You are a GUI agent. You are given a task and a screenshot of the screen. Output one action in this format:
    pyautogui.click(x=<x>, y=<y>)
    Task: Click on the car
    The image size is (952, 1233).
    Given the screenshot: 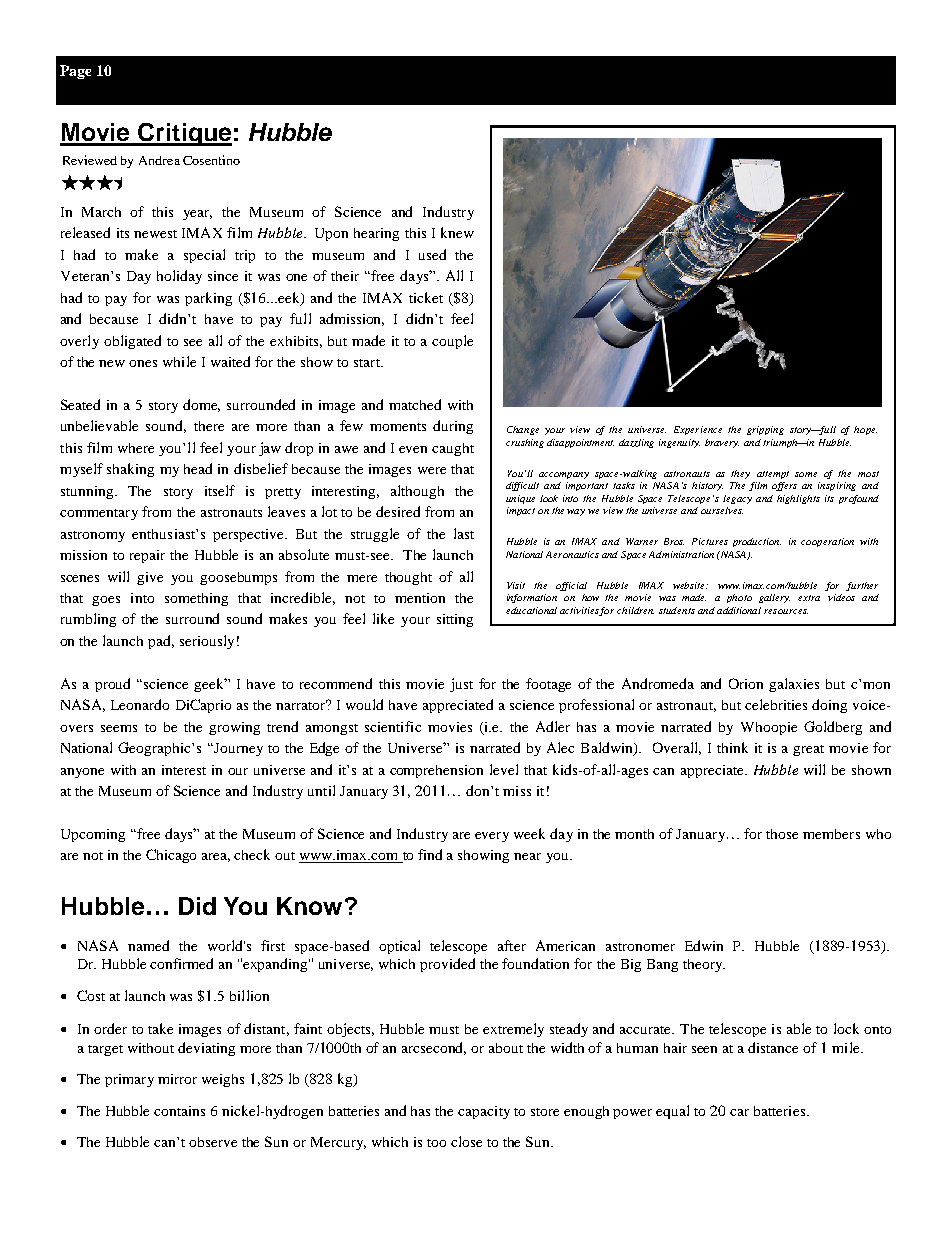 What is the action you would take?
    pyautogui.click(x=739, y=1112)
